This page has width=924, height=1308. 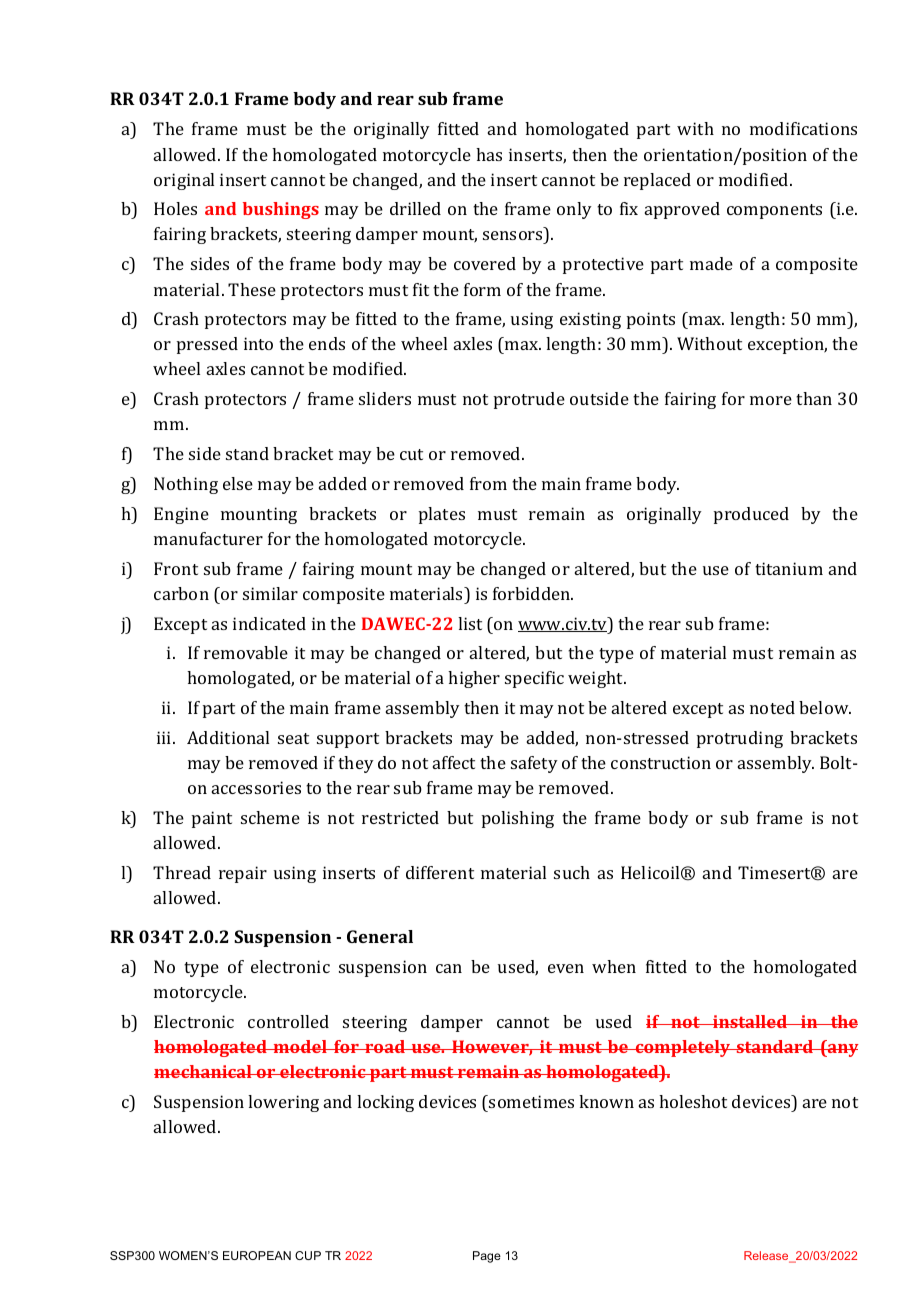 What do you see at coordinates (789, 568) in the page?
I see `titanium` at bounding box center [789, 568].
